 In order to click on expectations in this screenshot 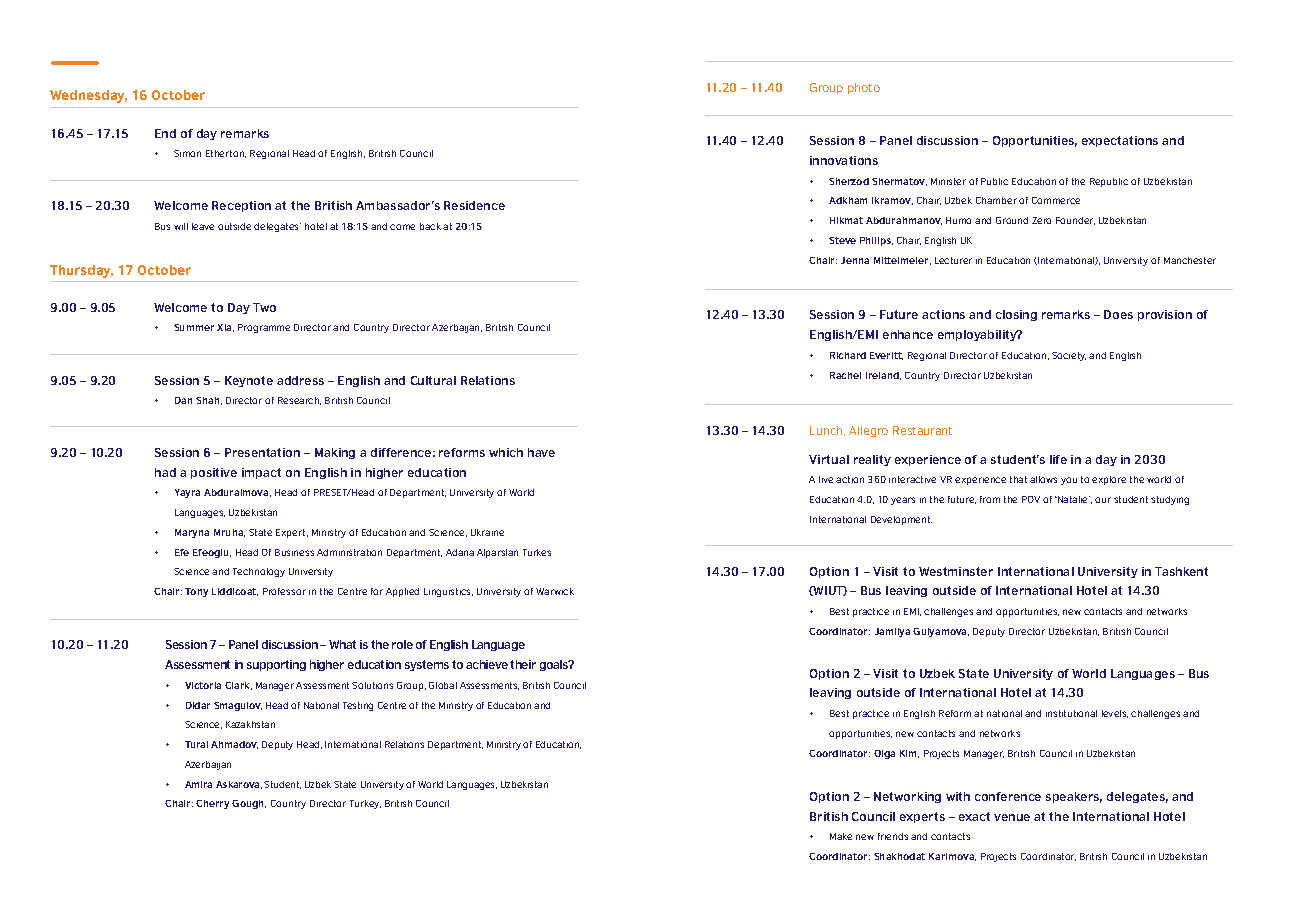, I will do `click(1120, 141)`.
